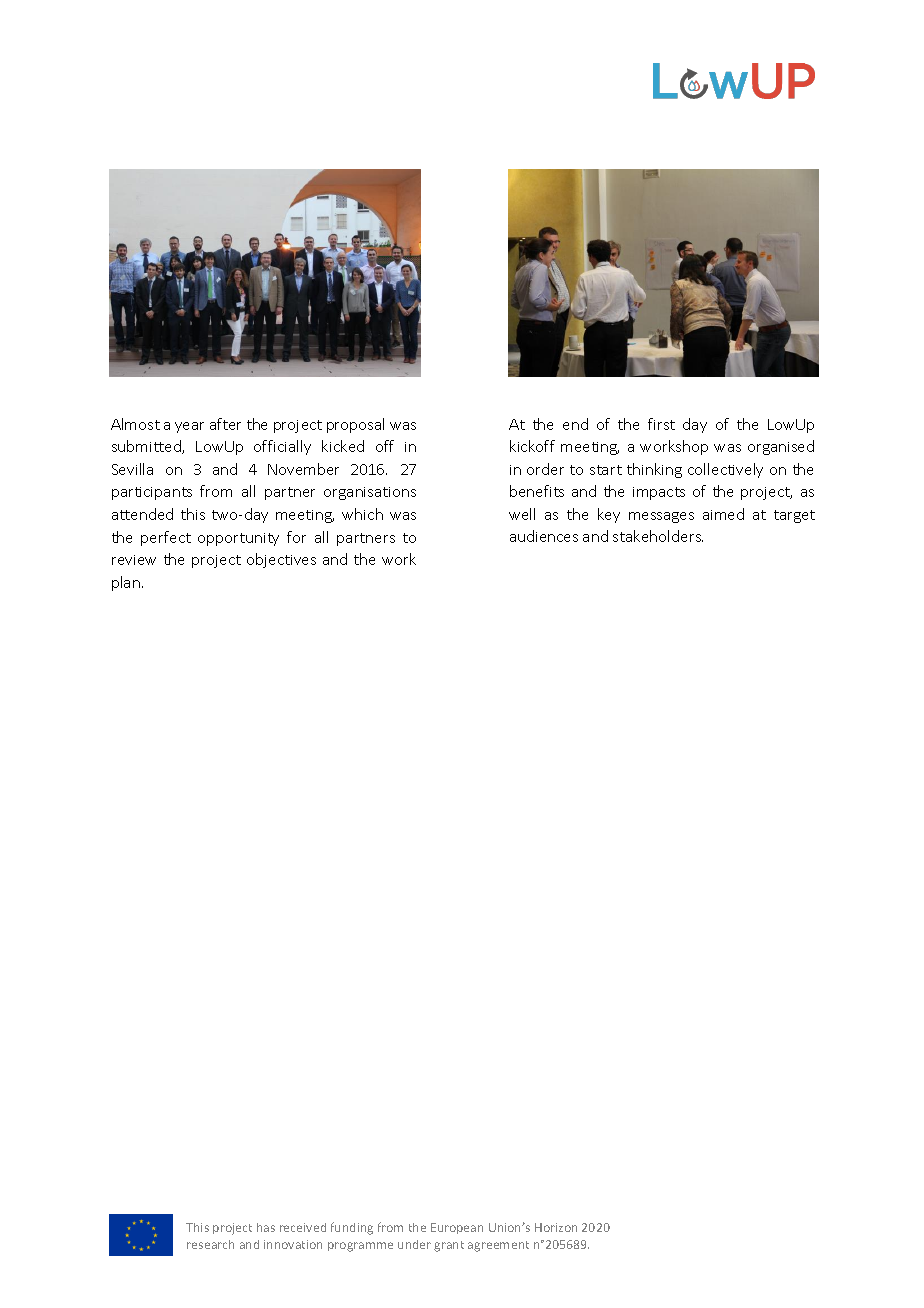 Image resolution: width=924 pixels, height=1308 pixels. What do you see at coordinates (658, 536) in the image?
I see `stakeholders` at bounding box center [658, 536].
